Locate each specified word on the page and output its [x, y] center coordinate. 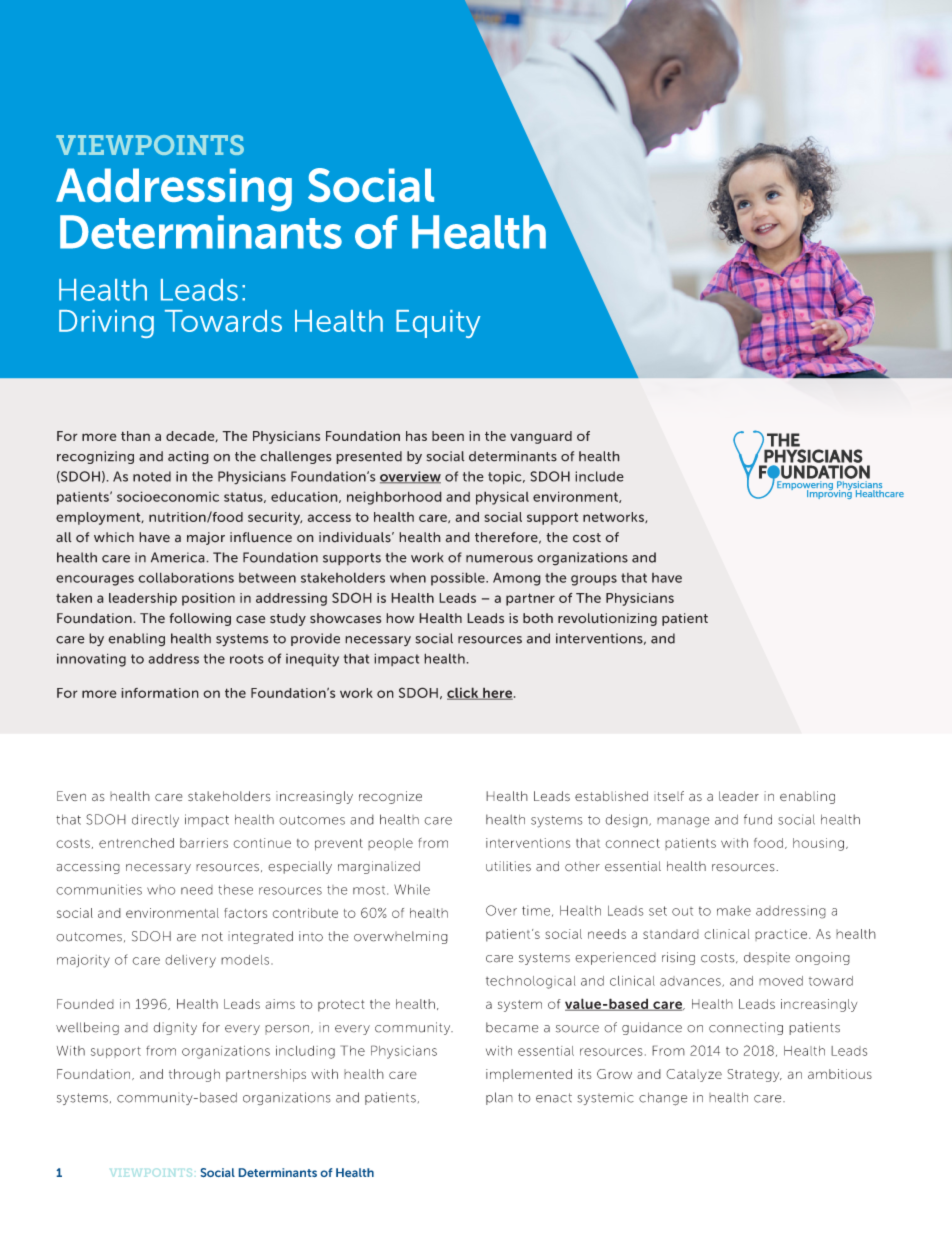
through [194, 1075]
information [160, 693]
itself [669, 796]
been [448, 436]
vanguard [541, 437]
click [464, 693]
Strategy [754, 1075]
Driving [106, 324]
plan [499, 1098]
